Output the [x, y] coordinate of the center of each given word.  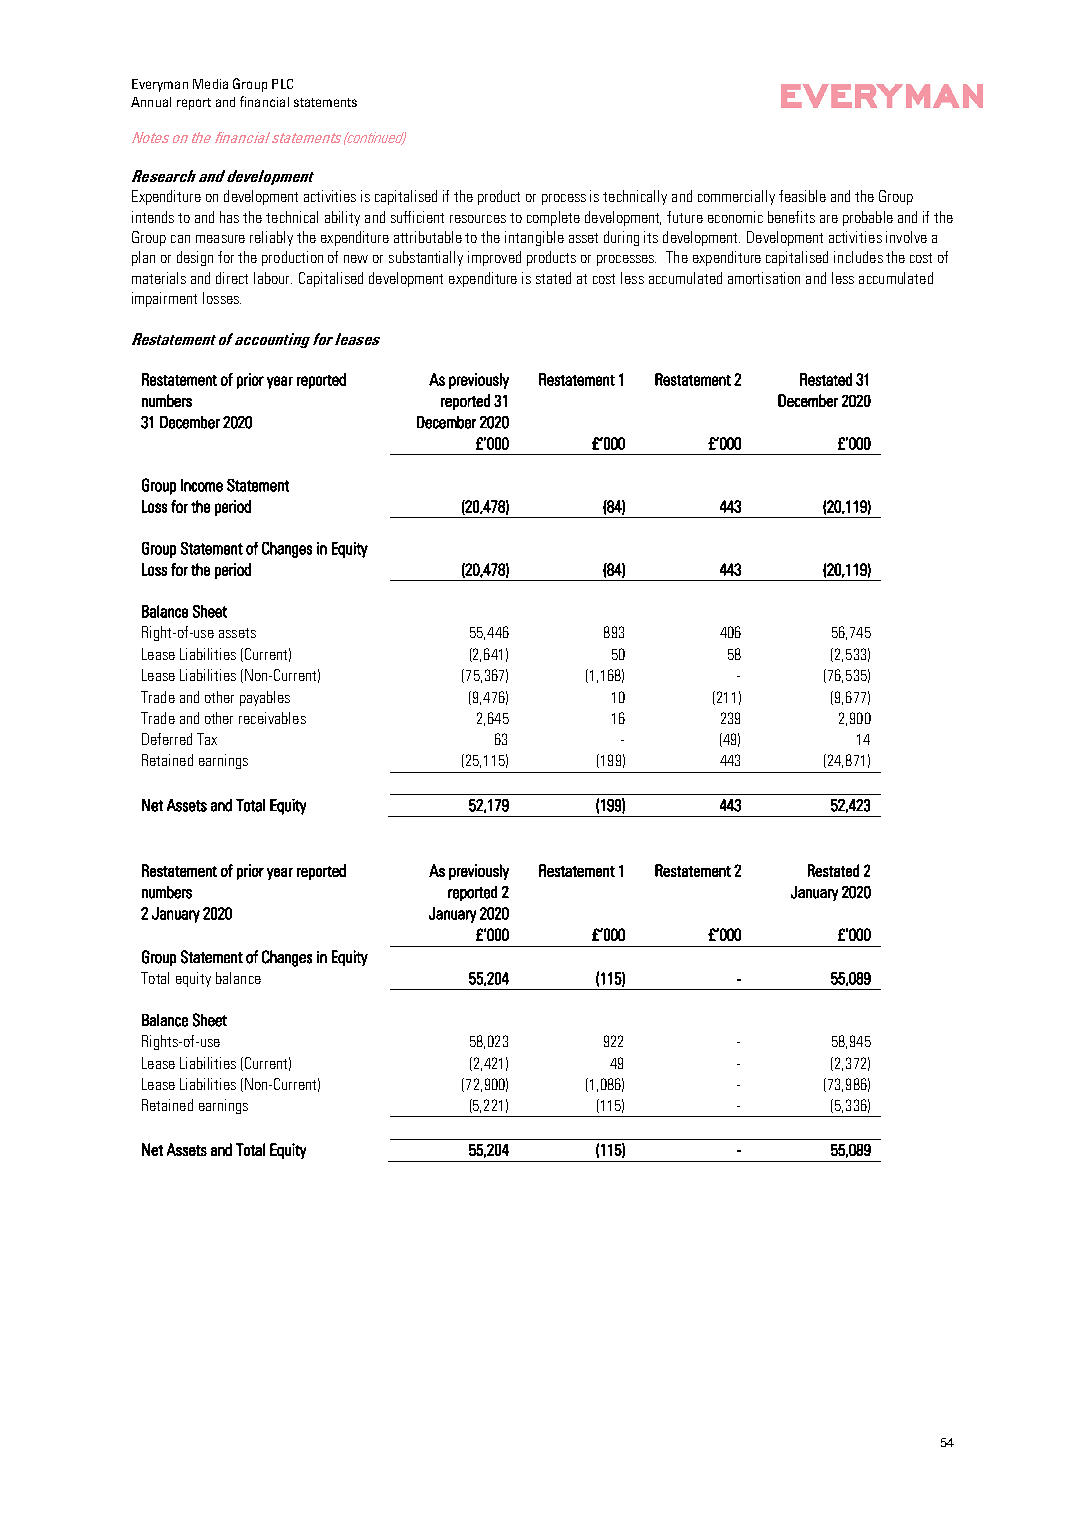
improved [494, 258]
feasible [802, 196]
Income [202, 485]
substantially [426, 258]
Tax [207, 739]
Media [210, 84]
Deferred [167, 739]
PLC [282, 84]
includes [858, 257]
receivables [272, 718]
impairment [164, 299]
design [195, 258]
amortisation [764, 278]
